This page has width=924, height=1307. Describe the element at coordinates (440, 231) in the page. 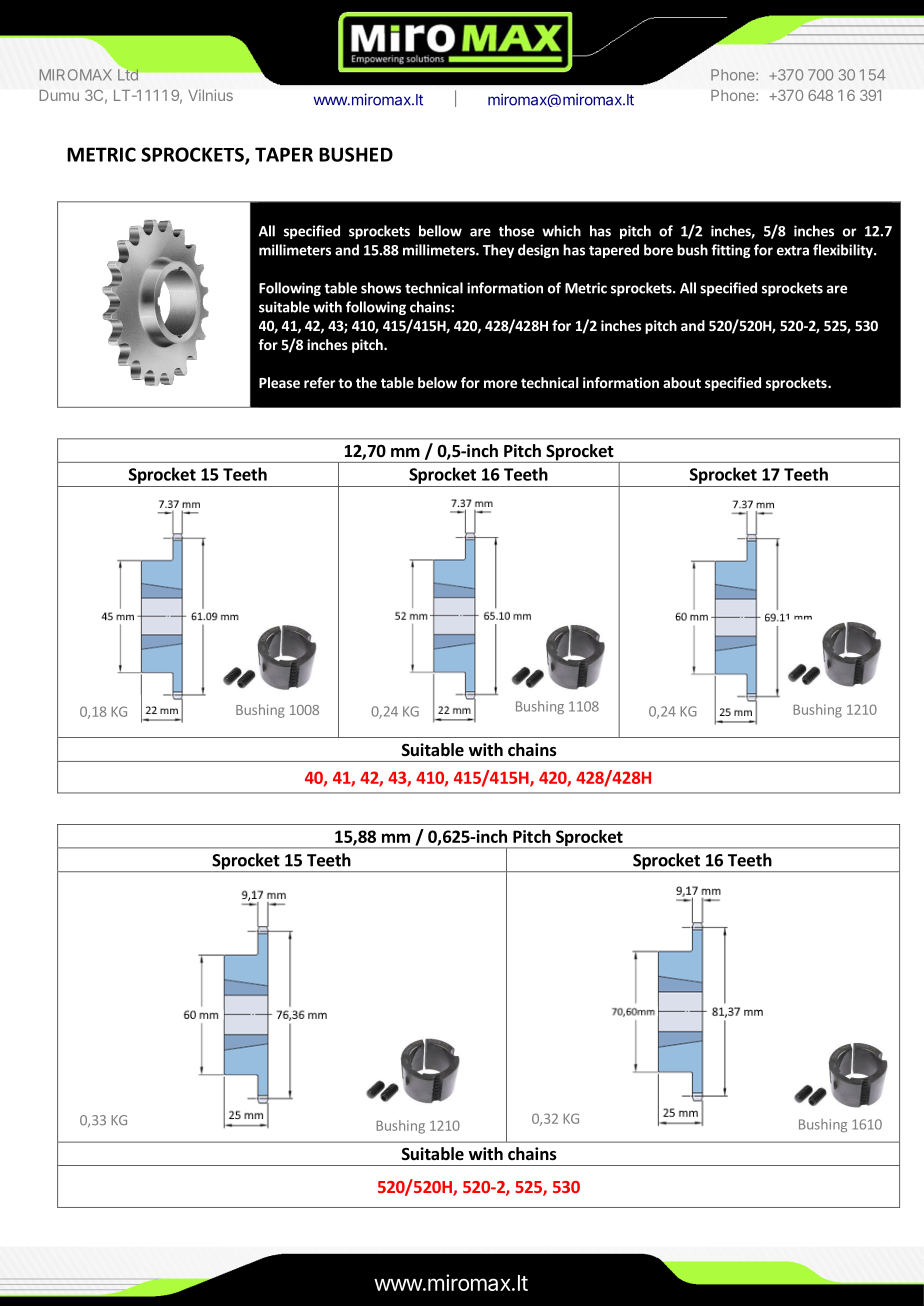

I see `bellow` at that location.
